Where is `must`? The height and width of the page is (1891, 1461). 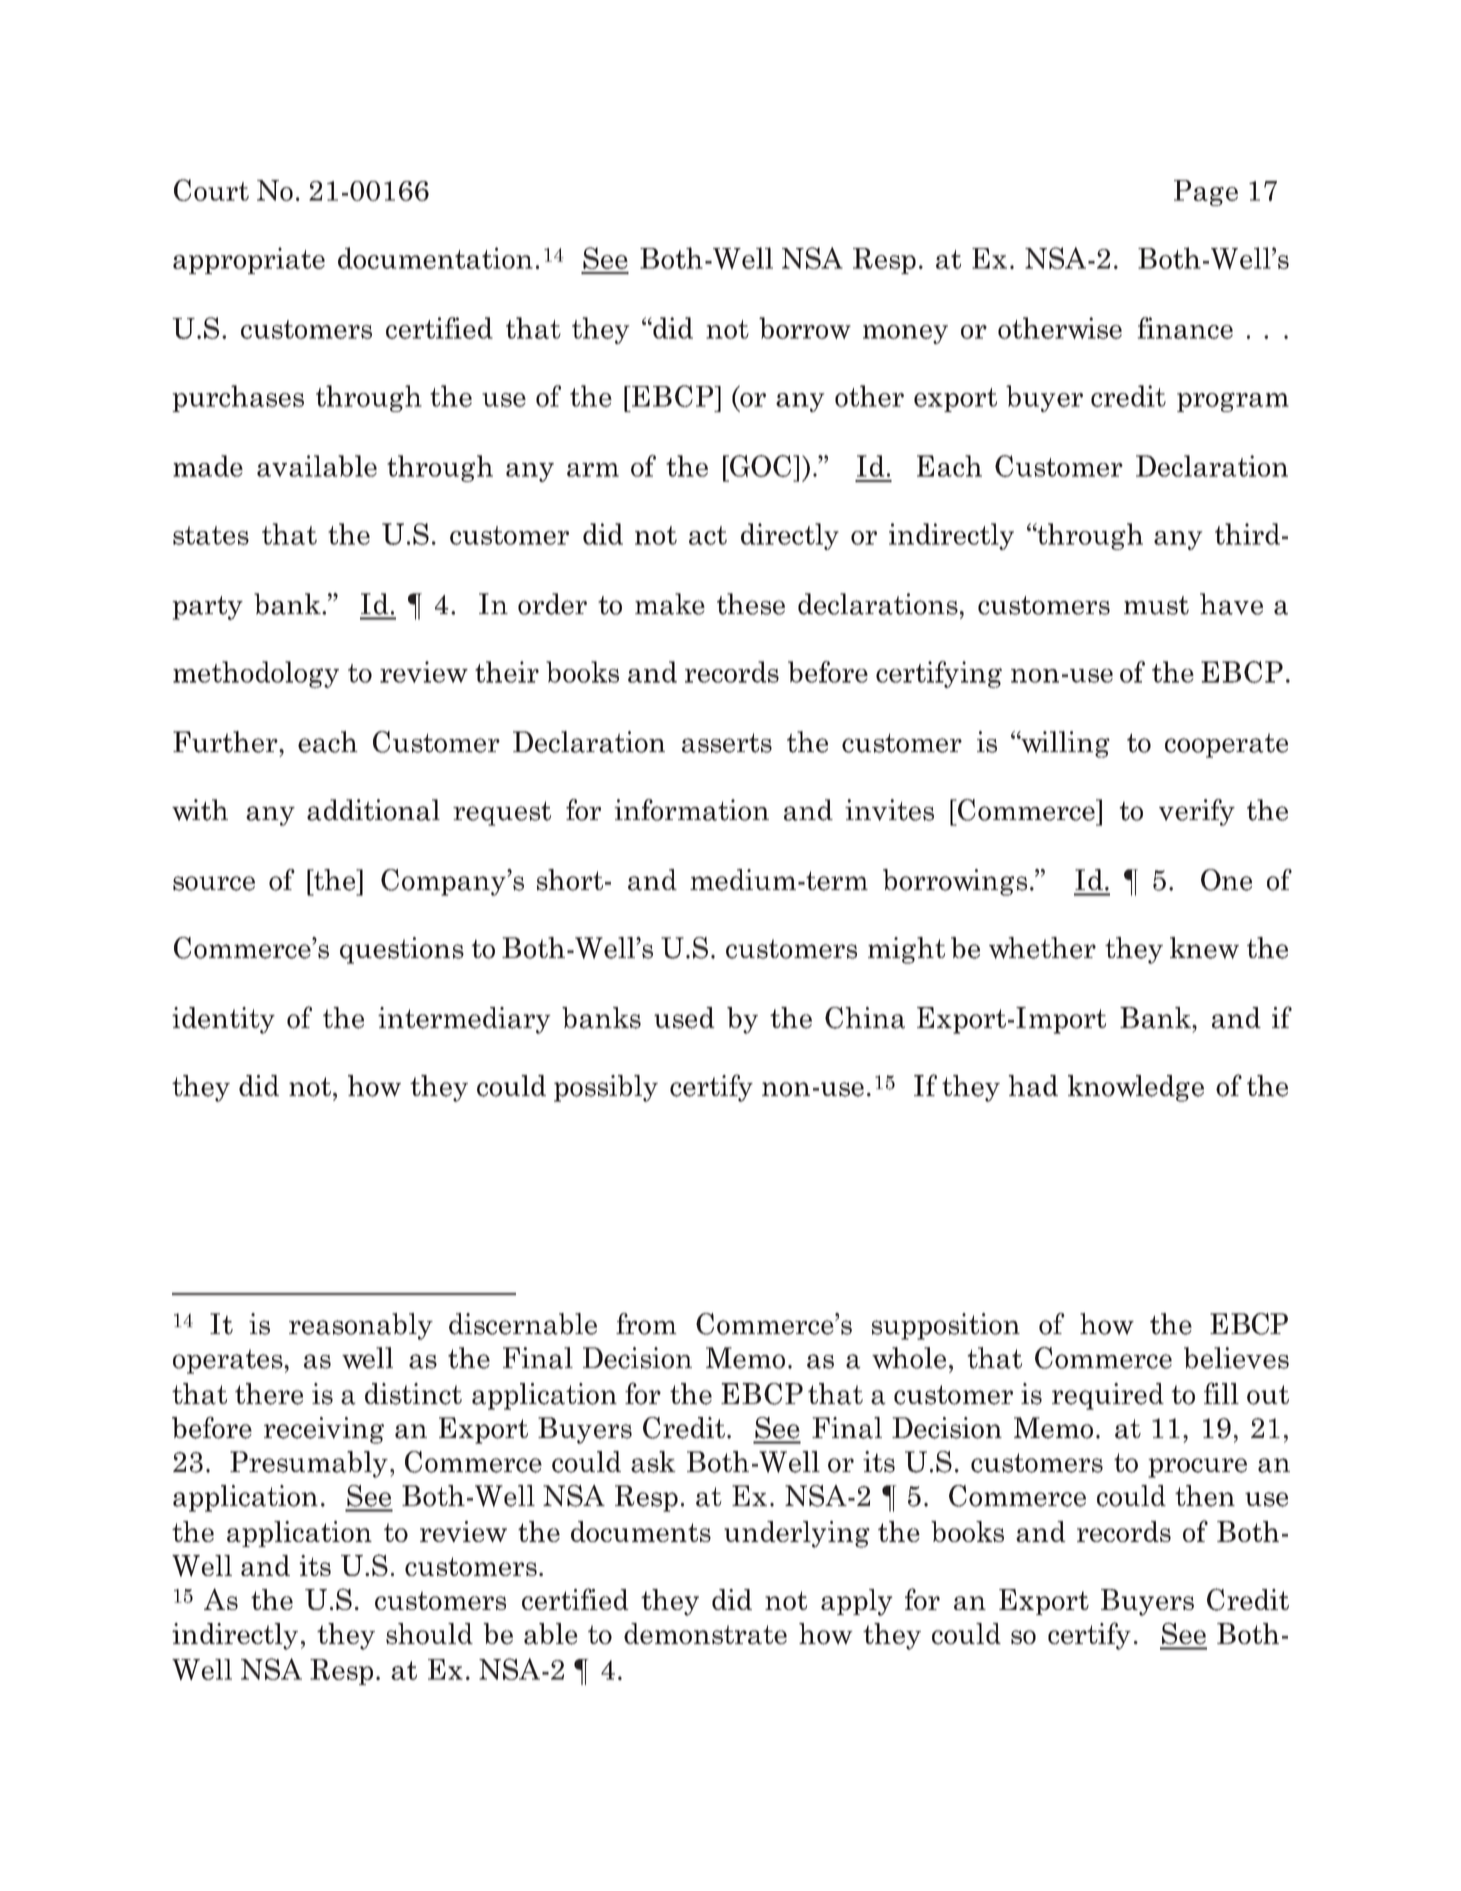
must is located at coordinates (1156, 605).
